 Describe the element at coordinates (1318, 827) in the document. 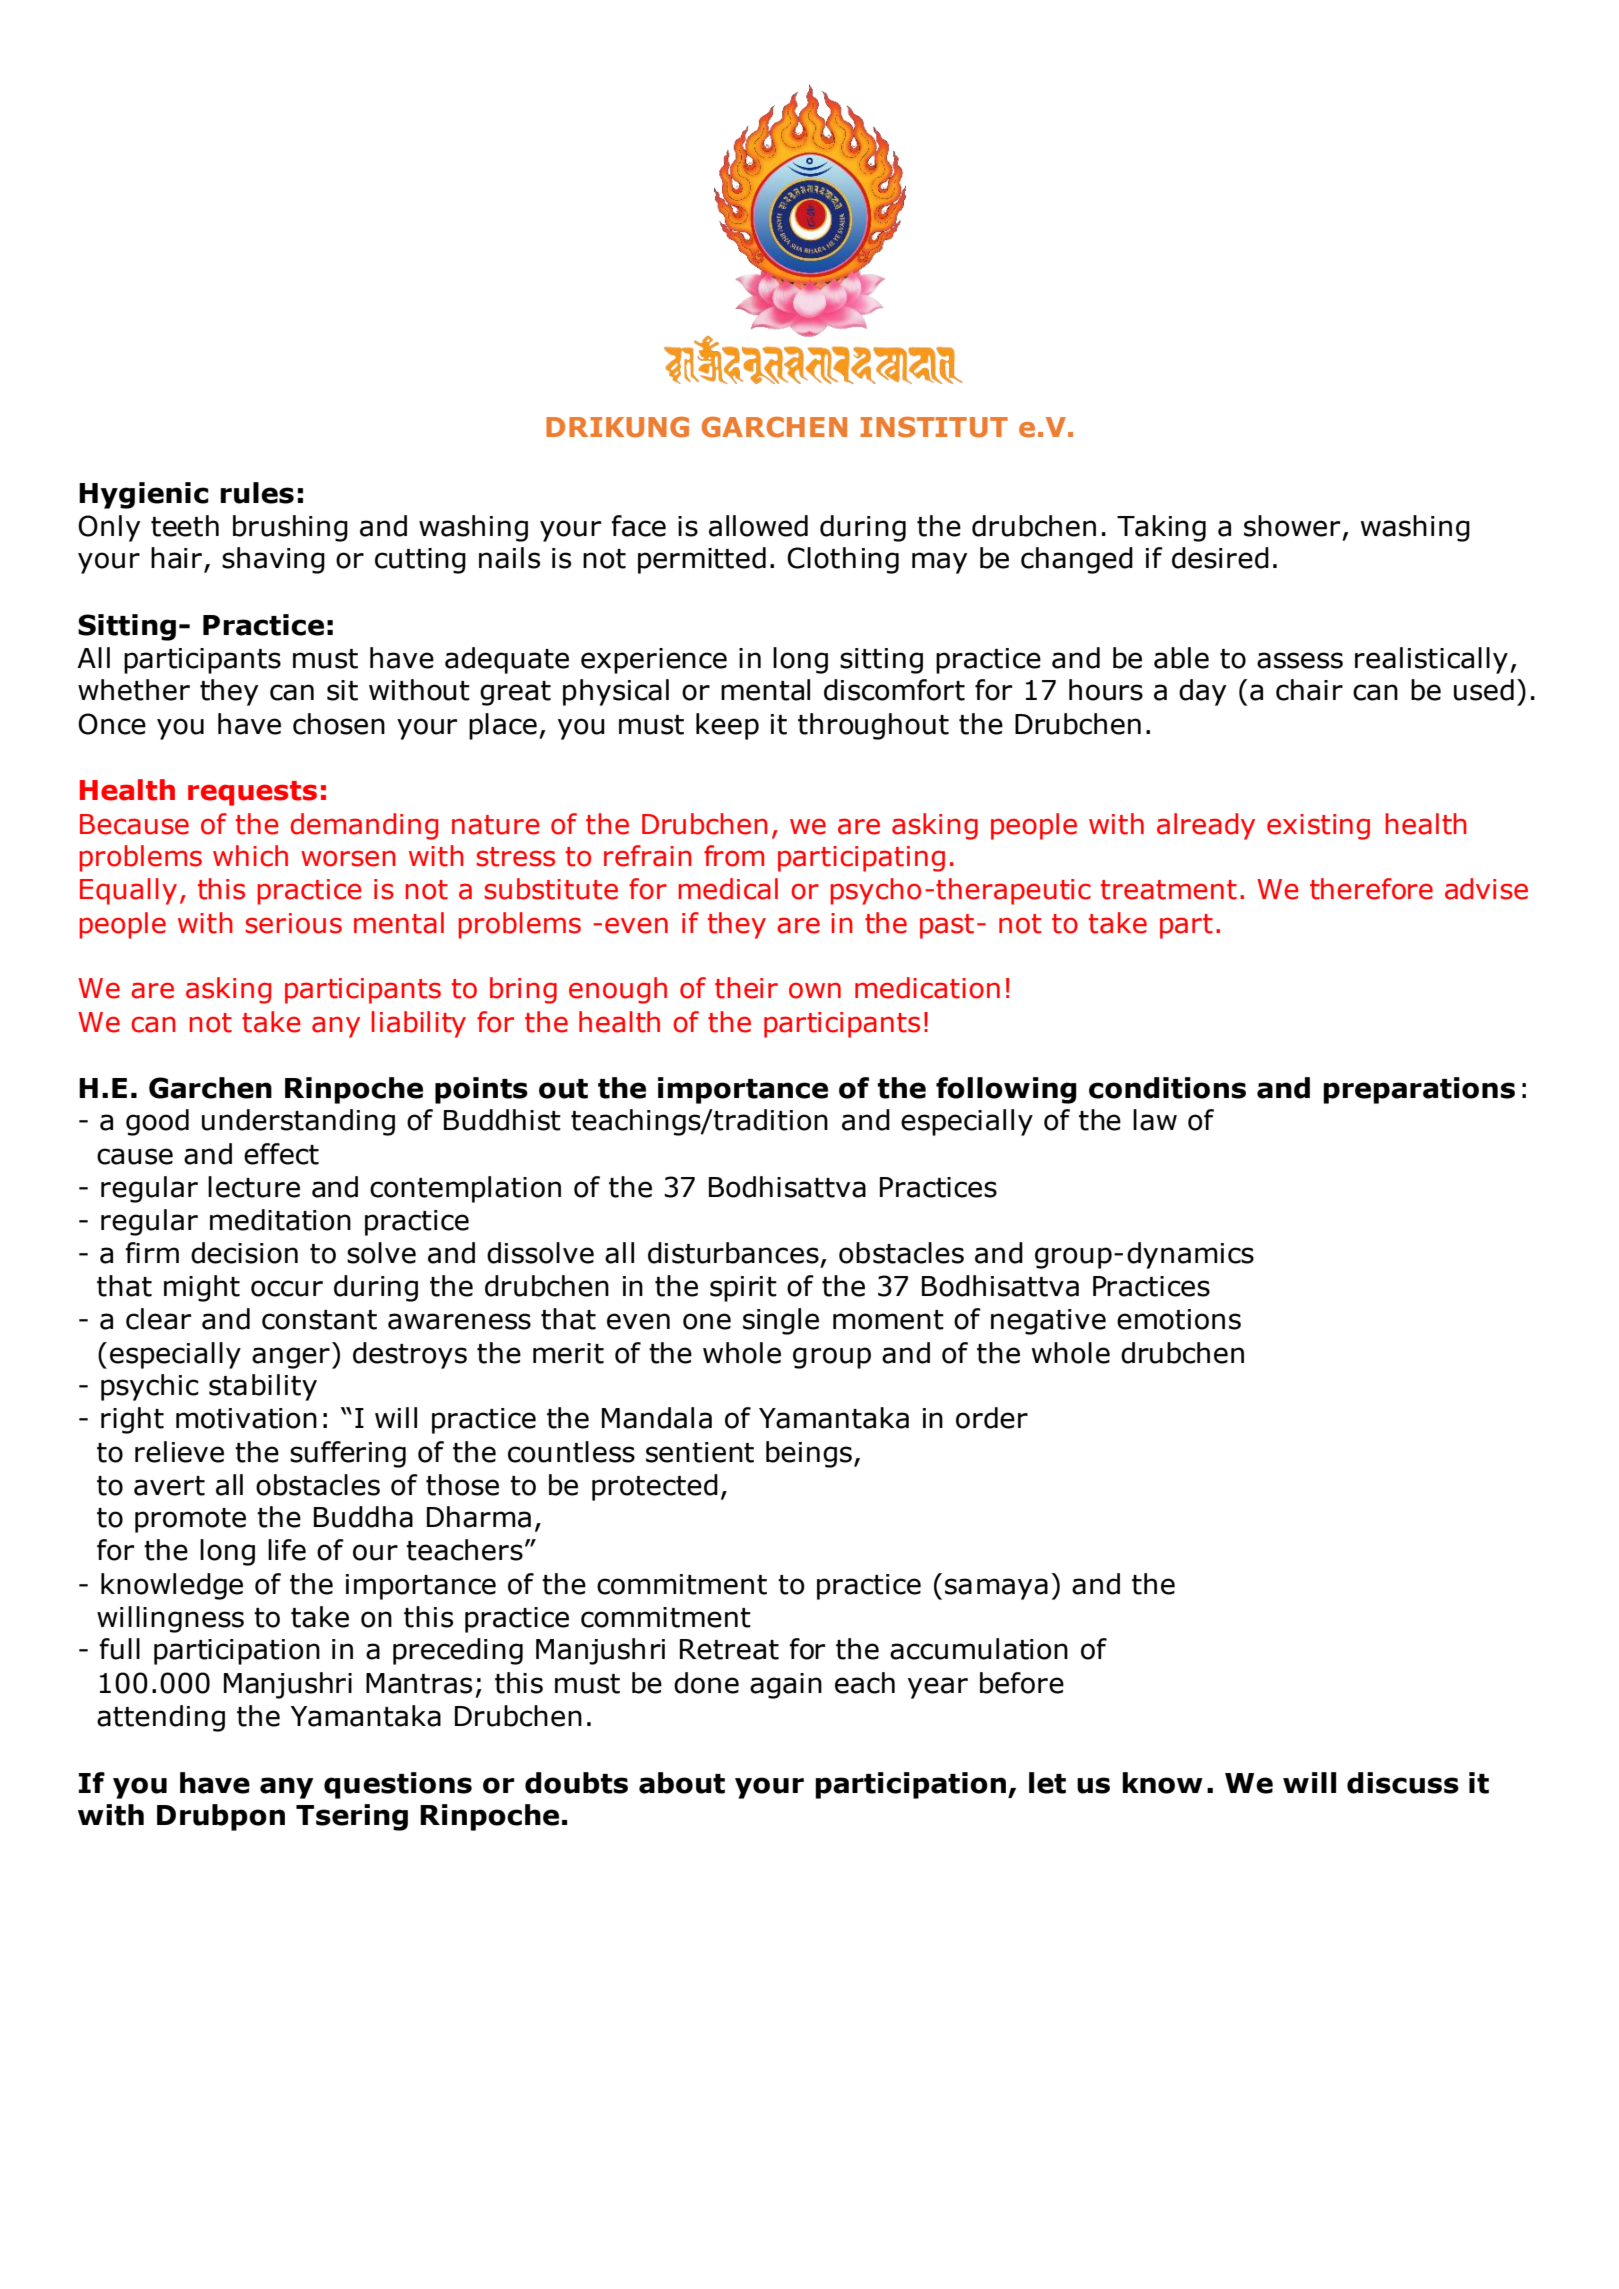

I see `existing` at that location.
